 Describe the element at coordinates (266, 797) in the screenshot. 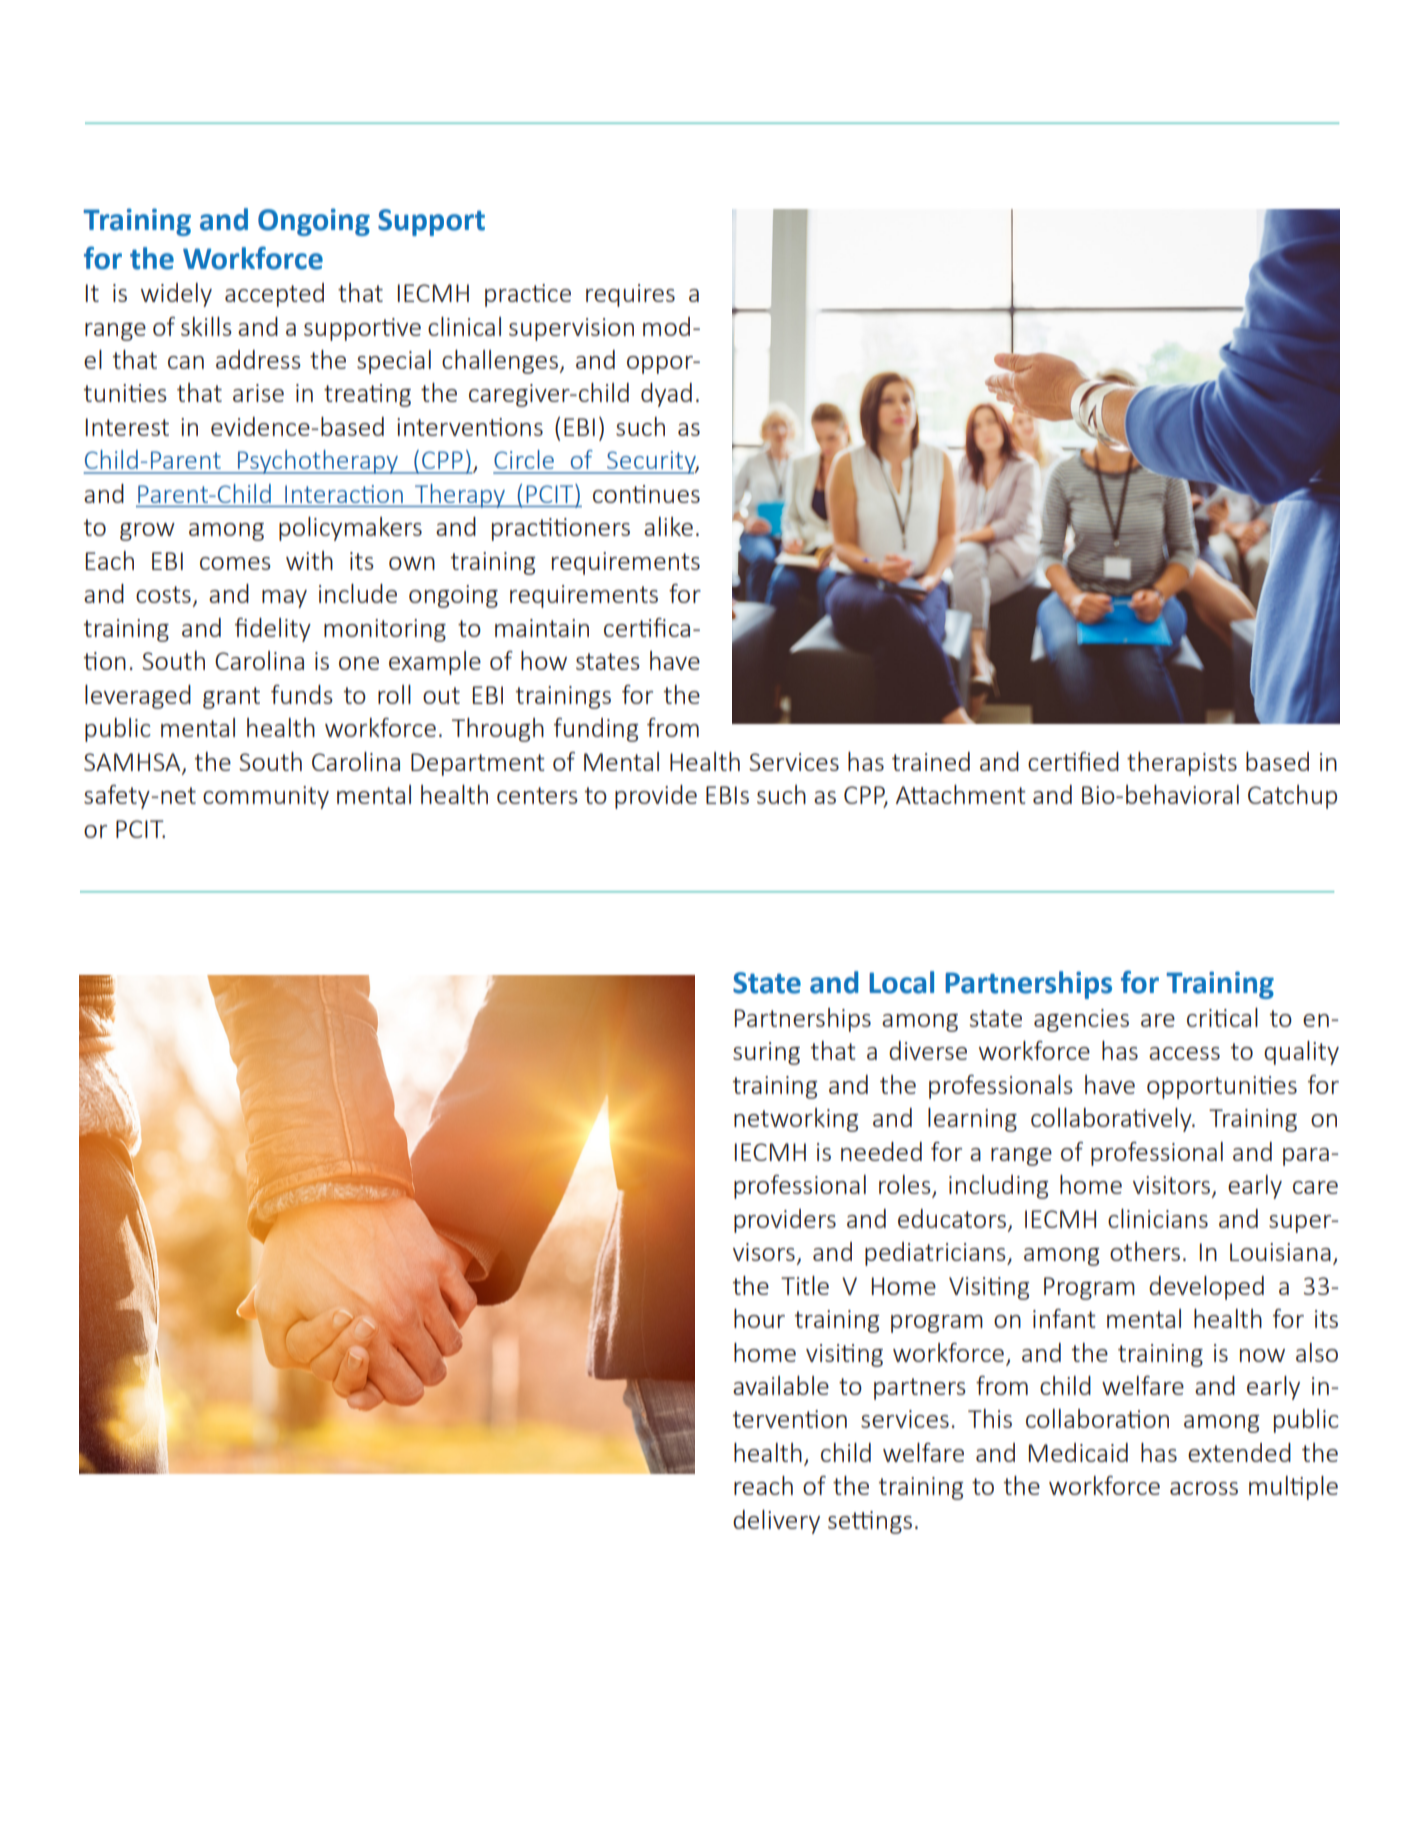

I see `community` at that location.
